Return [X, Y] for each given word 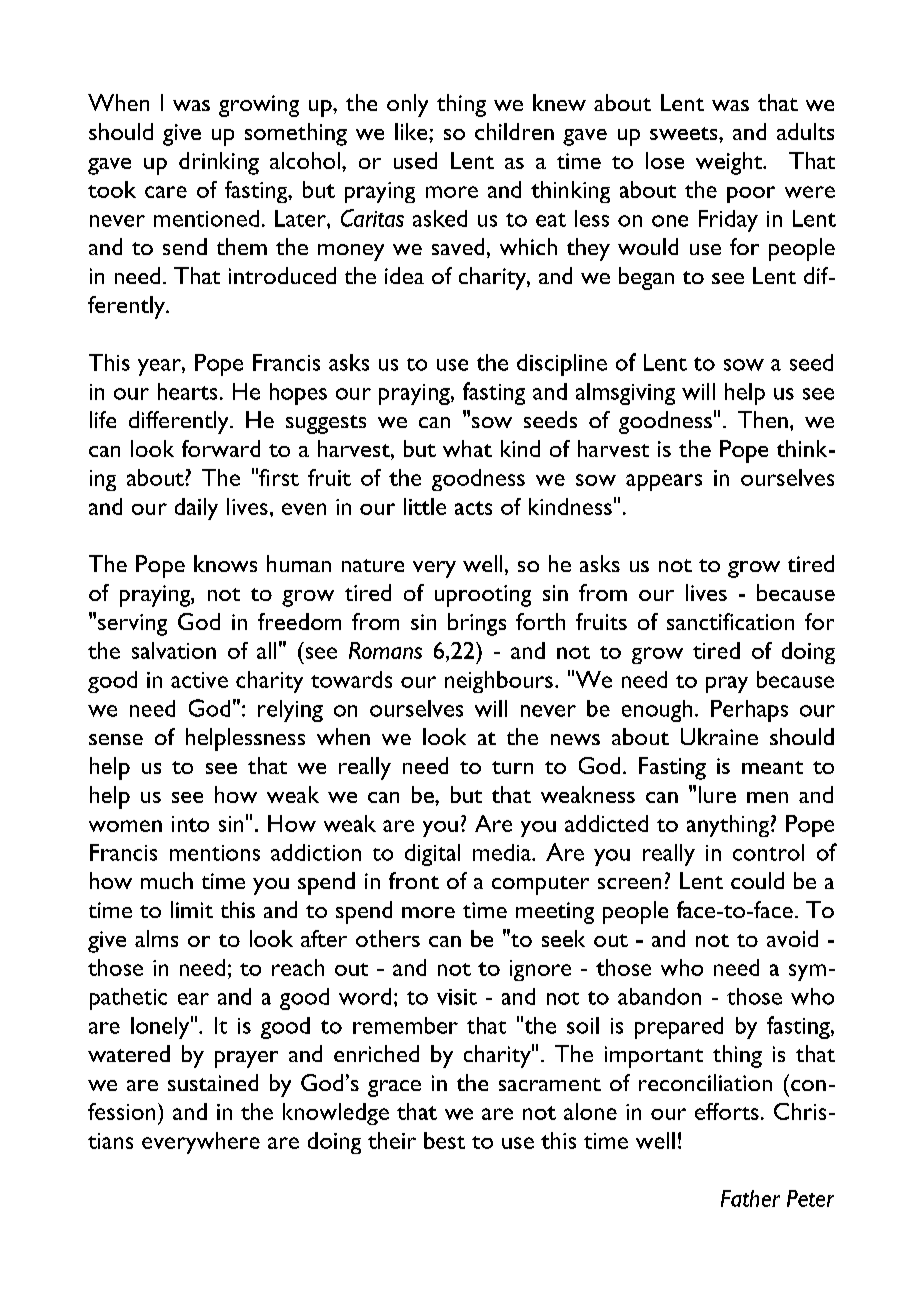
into [190, 824]
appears [664, 482]
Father [750, 1198]
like [412, 131]
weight [730, 163]
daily [196, 509]
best [444, 1140]
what [467, 448]
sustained [213, 1082]
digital [432, 855]
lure [717, 794]
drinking [219, 163]
